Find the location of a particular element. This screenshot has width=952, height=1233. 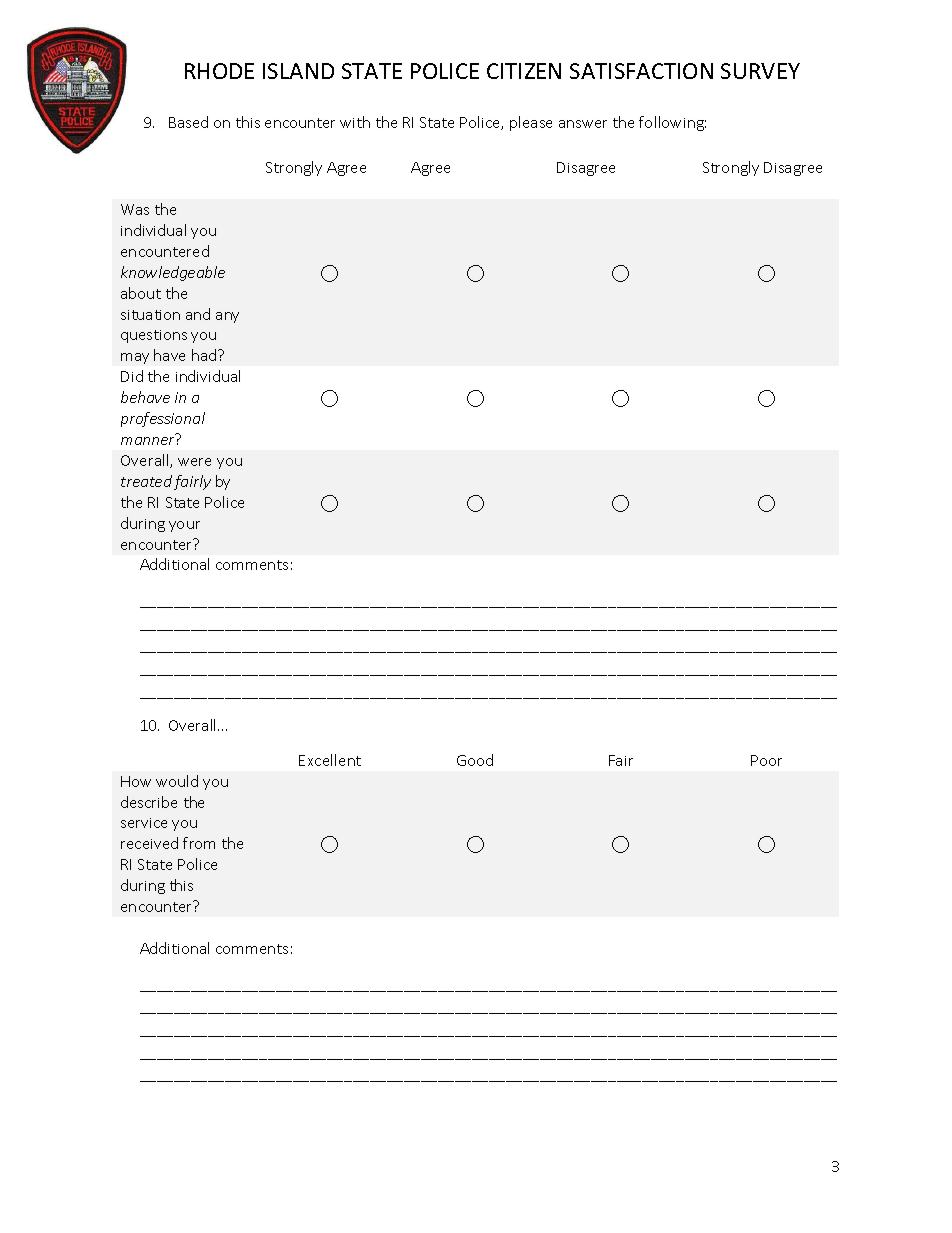

knowledgeable is located at coordinates (173, 273).
